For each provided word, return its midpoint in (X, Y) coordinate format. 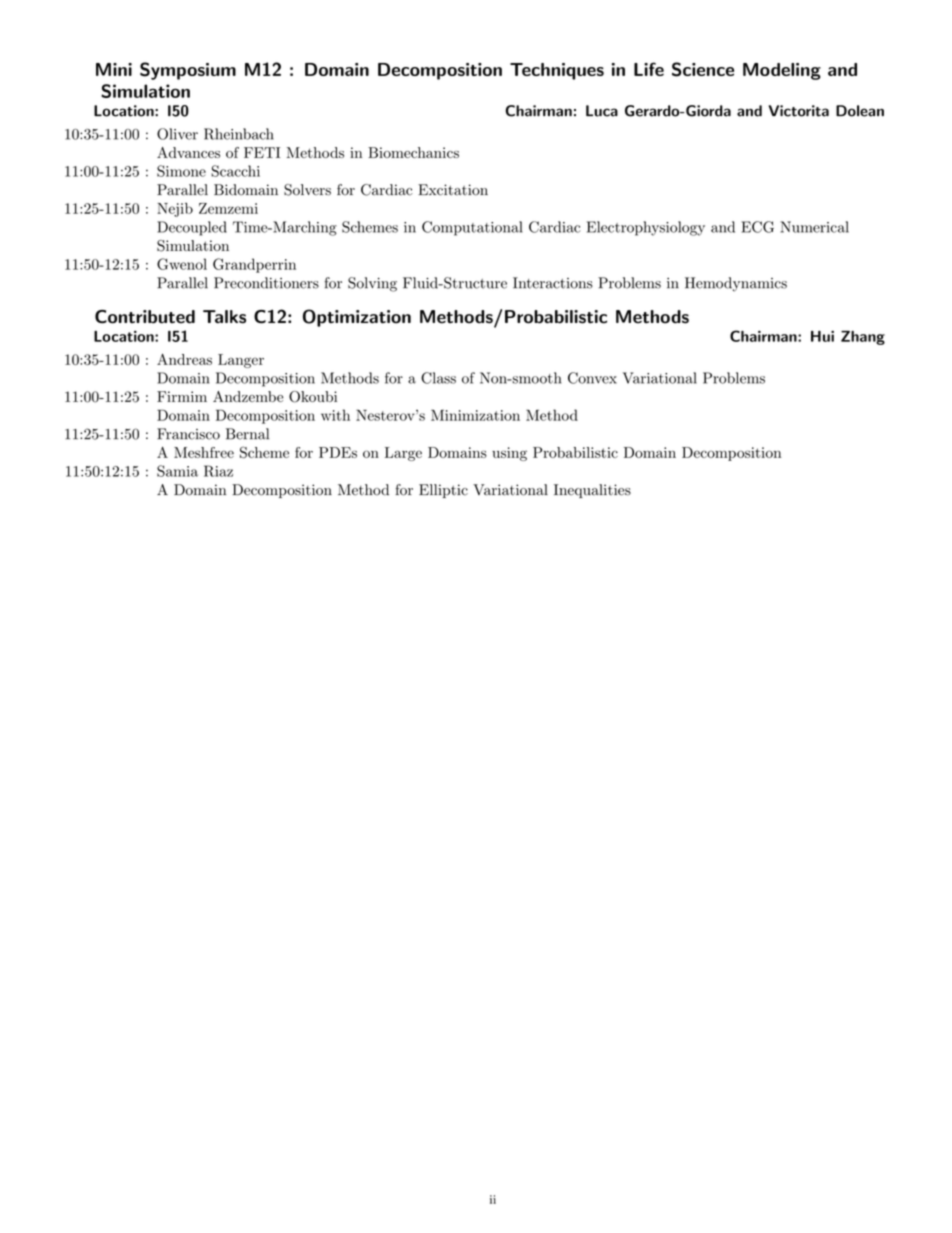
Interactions (553, 283)
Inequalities (592, 491)
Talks (224, 317)
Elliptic (443, 491)
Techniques (557, 71)
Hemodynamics (736, 284)
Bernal (247, 434)
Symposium (188, 71)
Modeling (782, 71)
